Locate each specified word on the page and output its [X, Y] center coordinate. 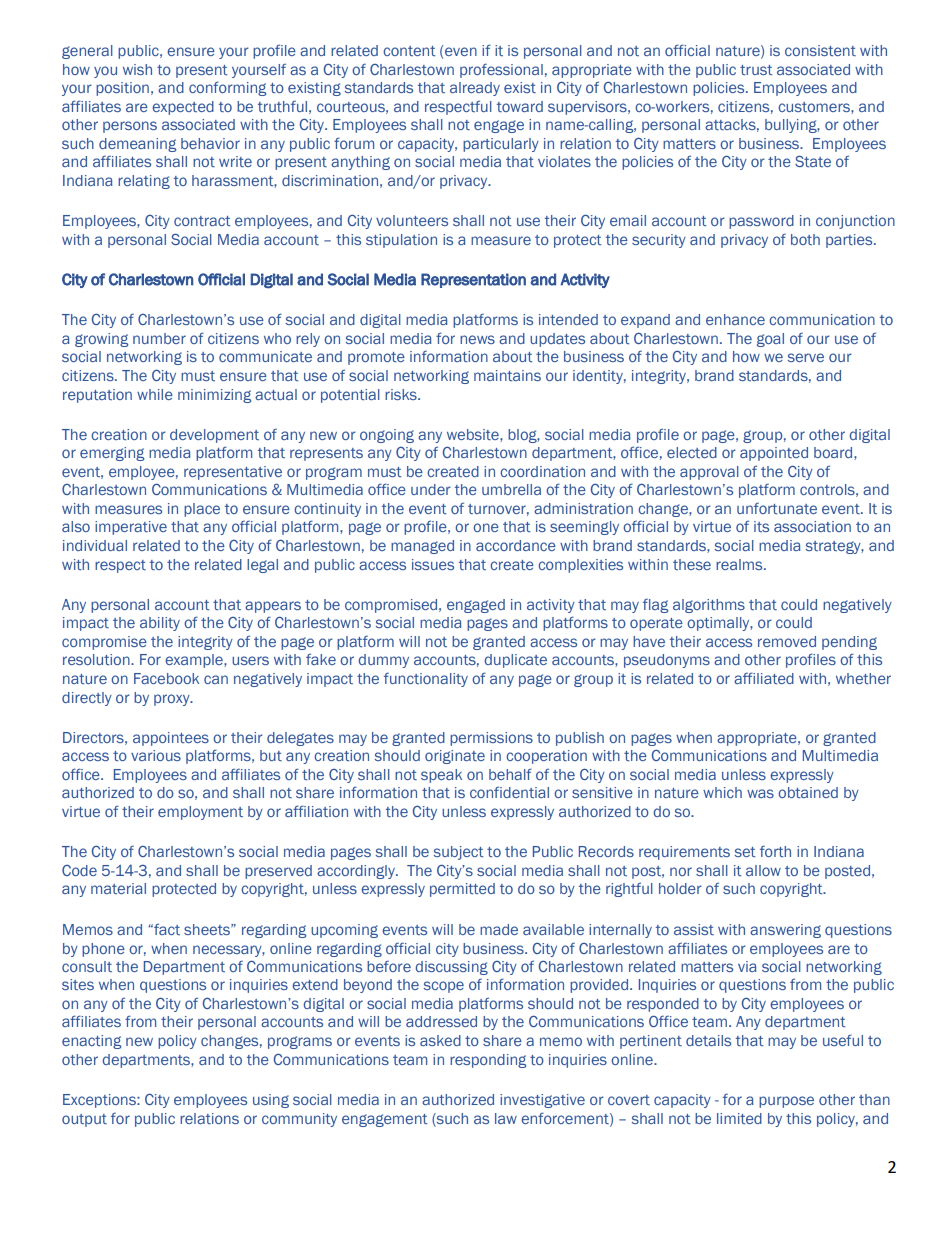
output [84, 1120]
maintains [507, 375]
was [760, 793]
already [475, 89]
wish [137, 69]
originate [455, 757]
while [155, 394]
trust [756, 70]
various [156, 755]
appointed [774, 454]
